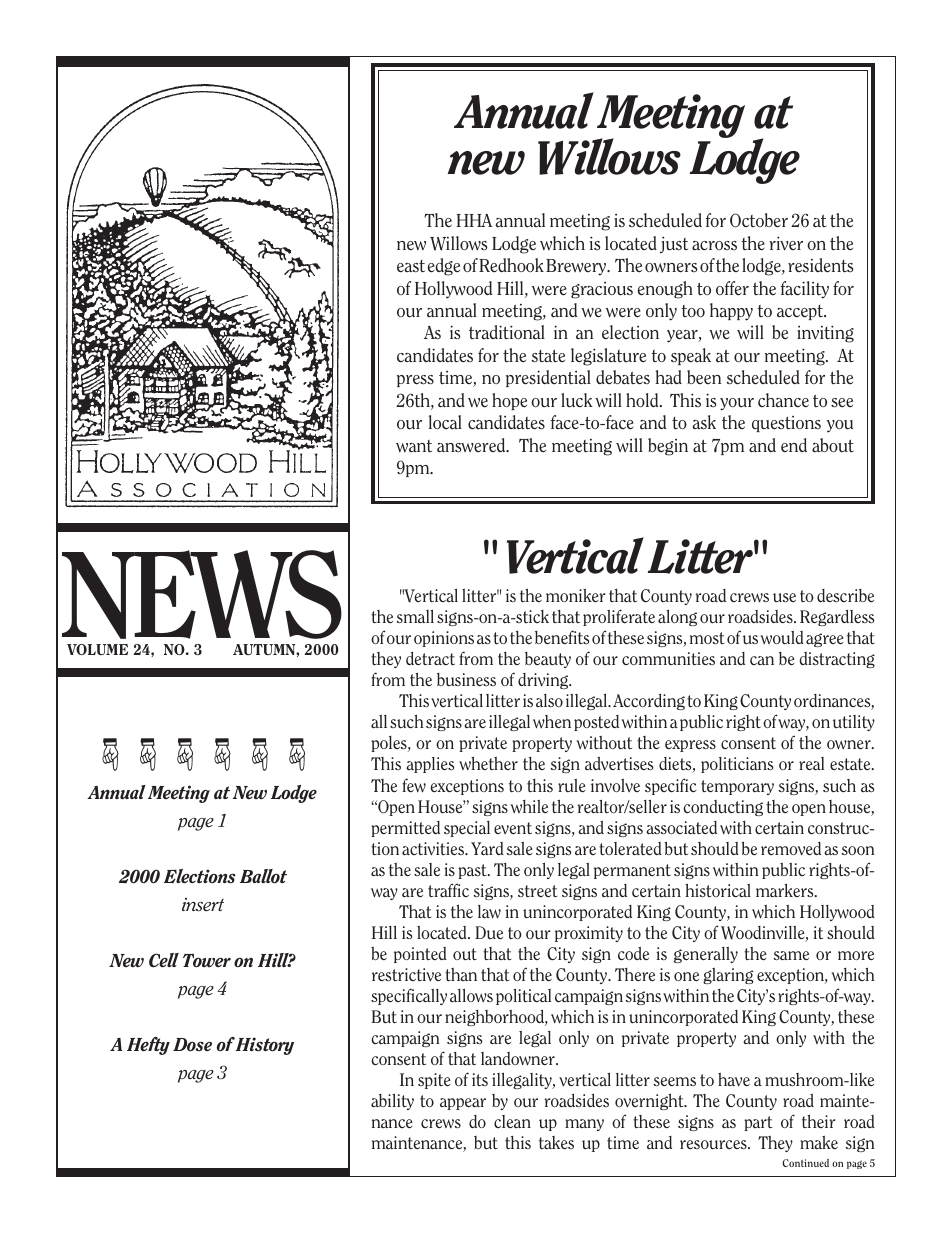  Describe the element at coordinates (411, 266) in the image. I see `east` at that location.
